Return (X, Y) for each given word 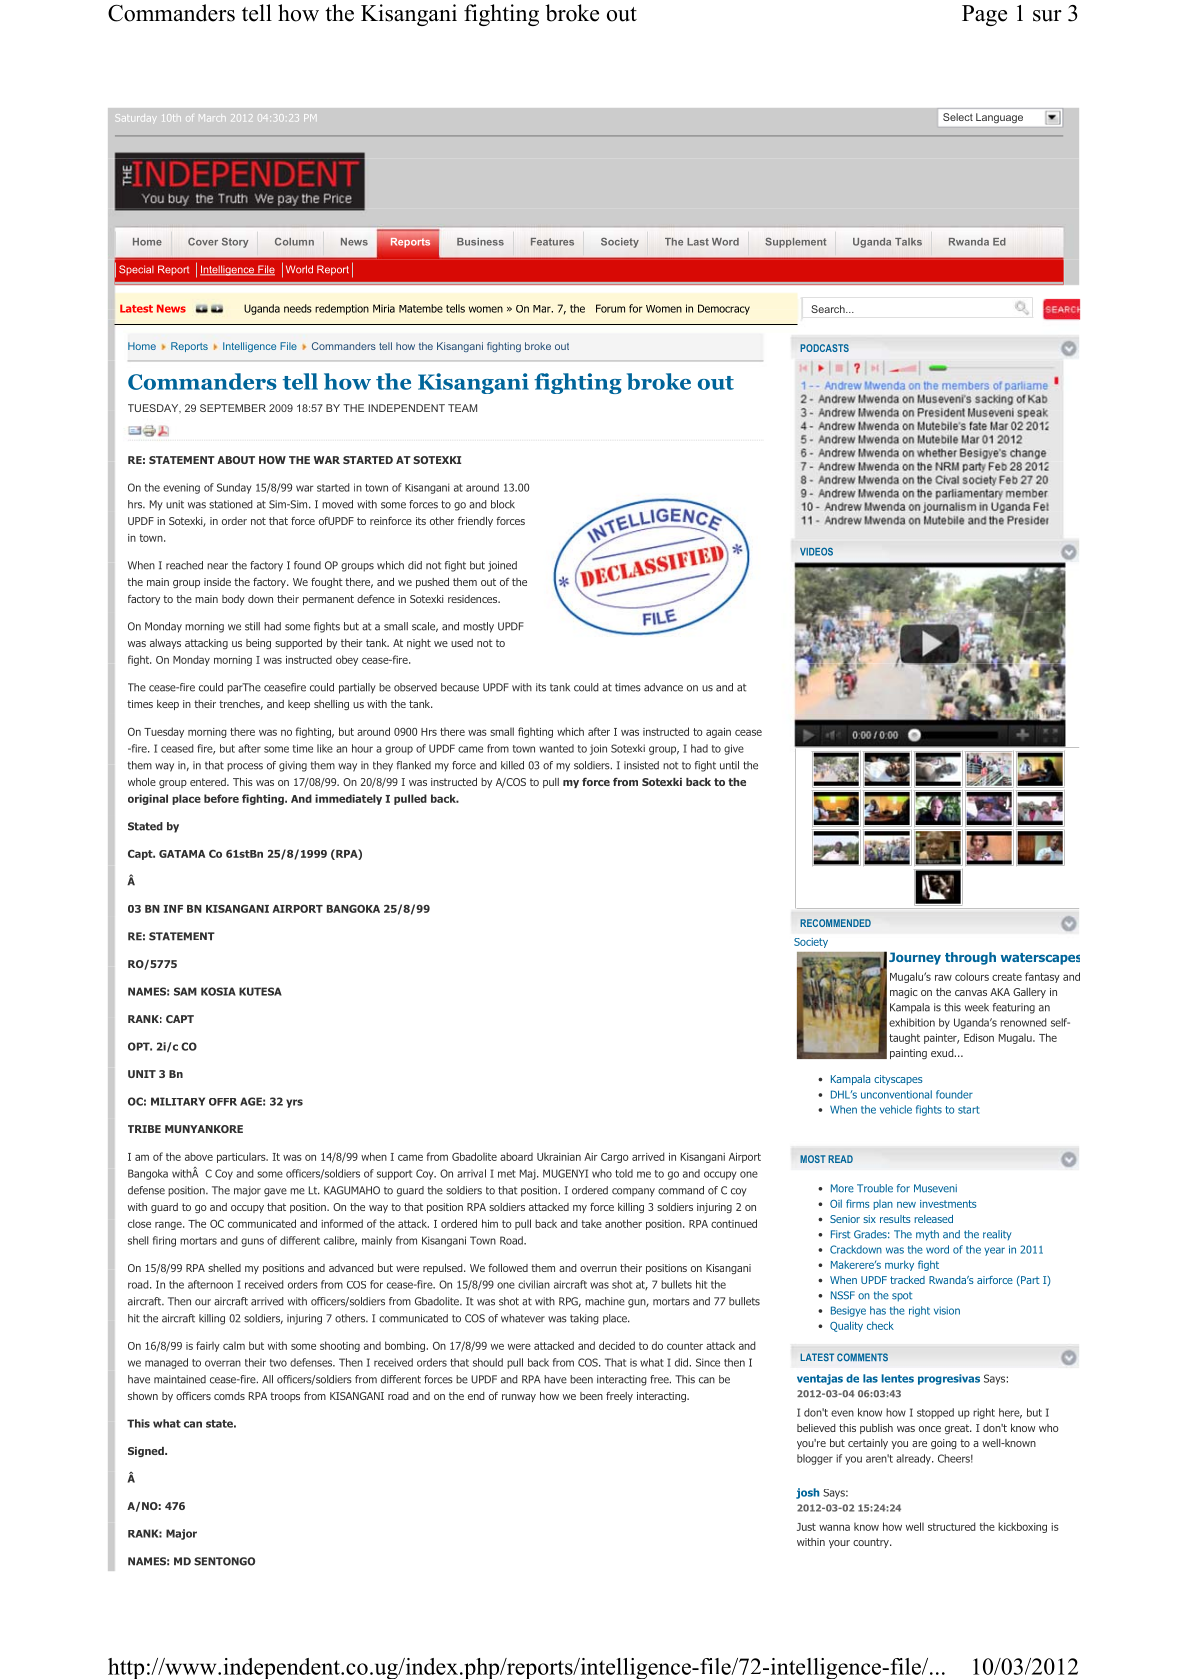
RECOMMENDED (835, 923)
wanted (556, 748)
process (245, 767)
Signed (147, 1452)
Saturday (137, 118)
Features (552, 242)
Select (958, 117)
